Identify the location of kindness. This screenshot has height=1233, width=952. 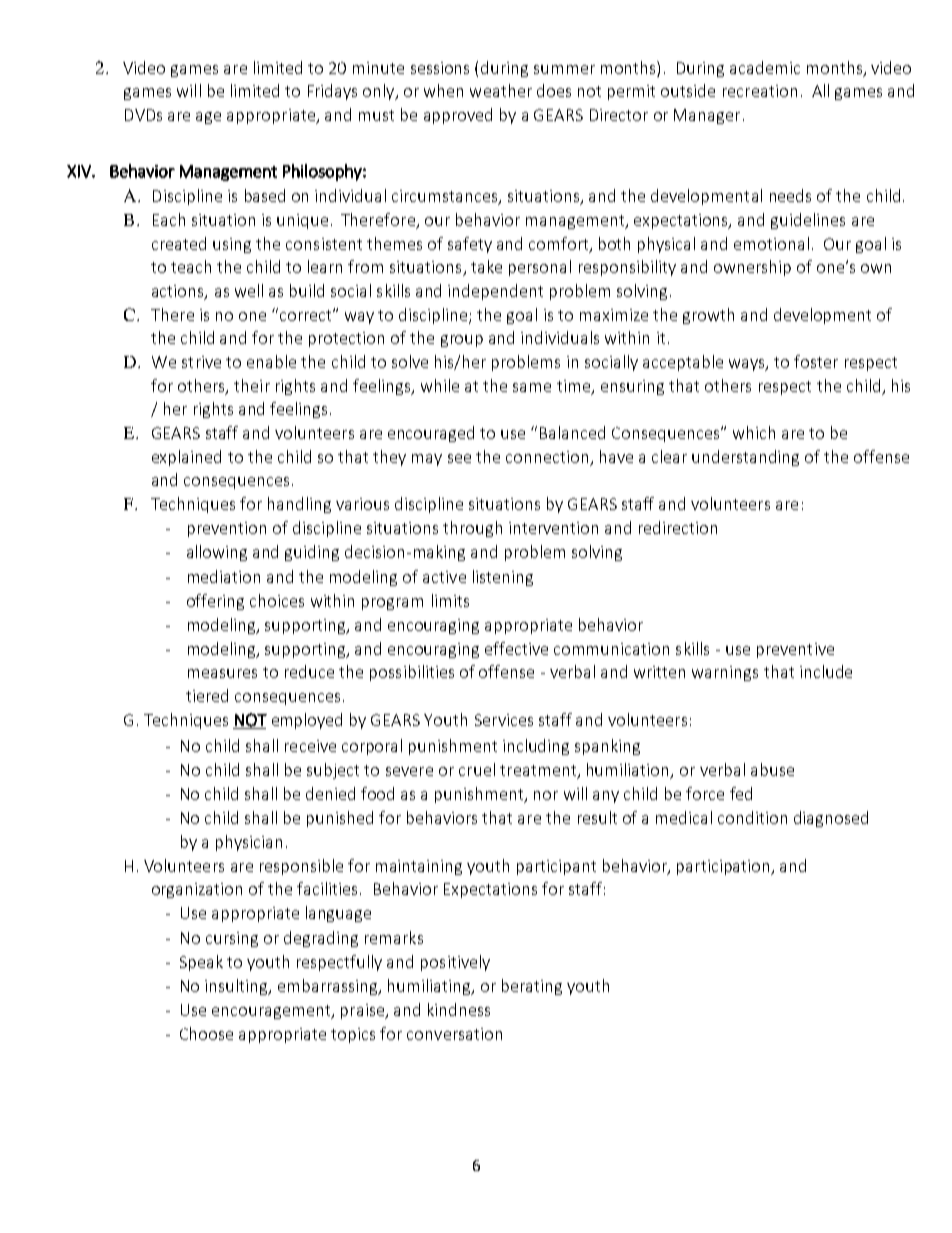
(459, 1009).
